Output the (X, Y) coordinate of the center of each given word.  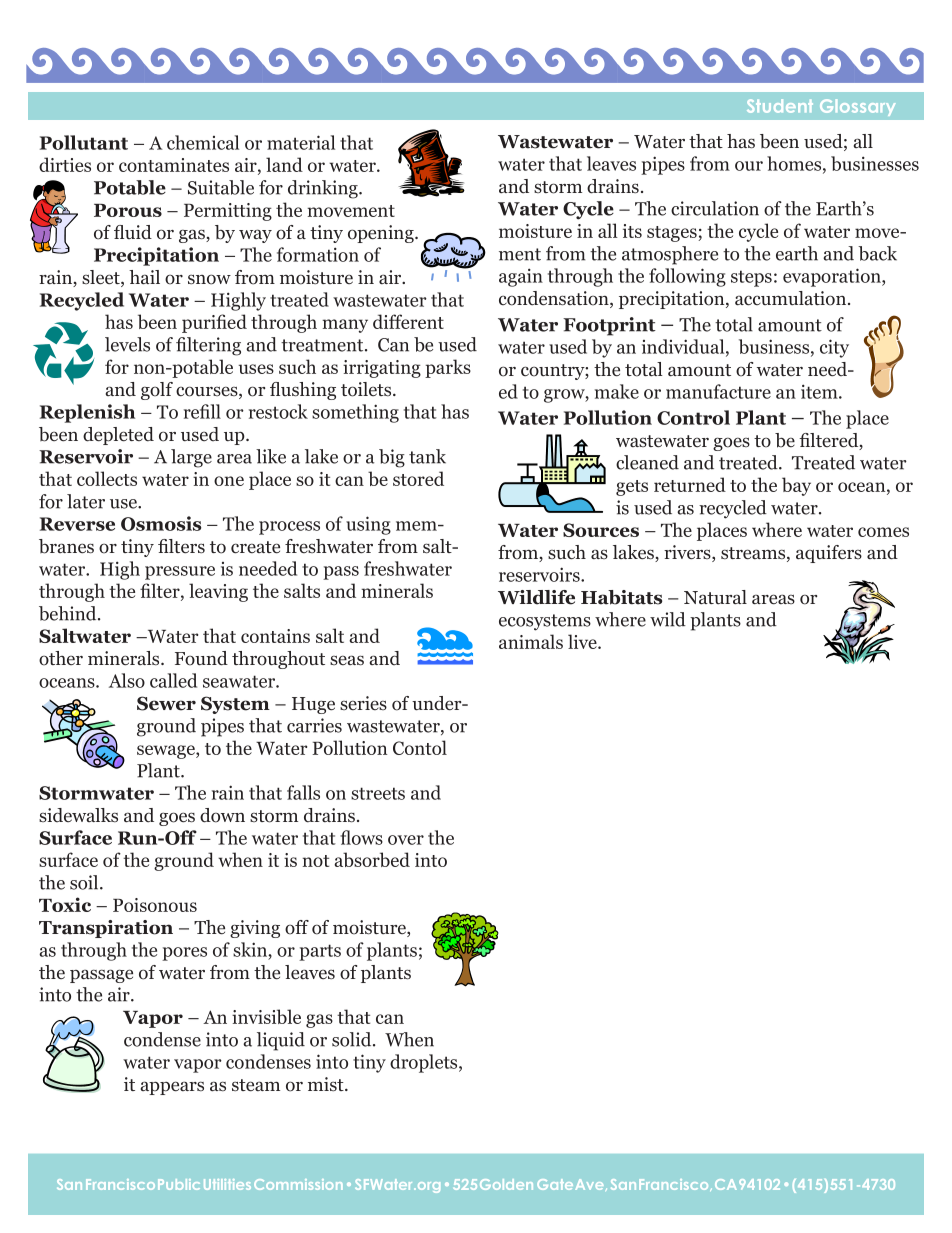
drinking (324, 189)
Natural (715, 597)
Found (201, 658)
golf (157, 391)
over (406, 840)
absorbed (372, 859)
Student (780, 106)
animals (531, 641)
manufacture (718, 391)
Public (179, 1184)
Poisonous (155, 905)
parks (448, 368)
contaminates (174, 165)
